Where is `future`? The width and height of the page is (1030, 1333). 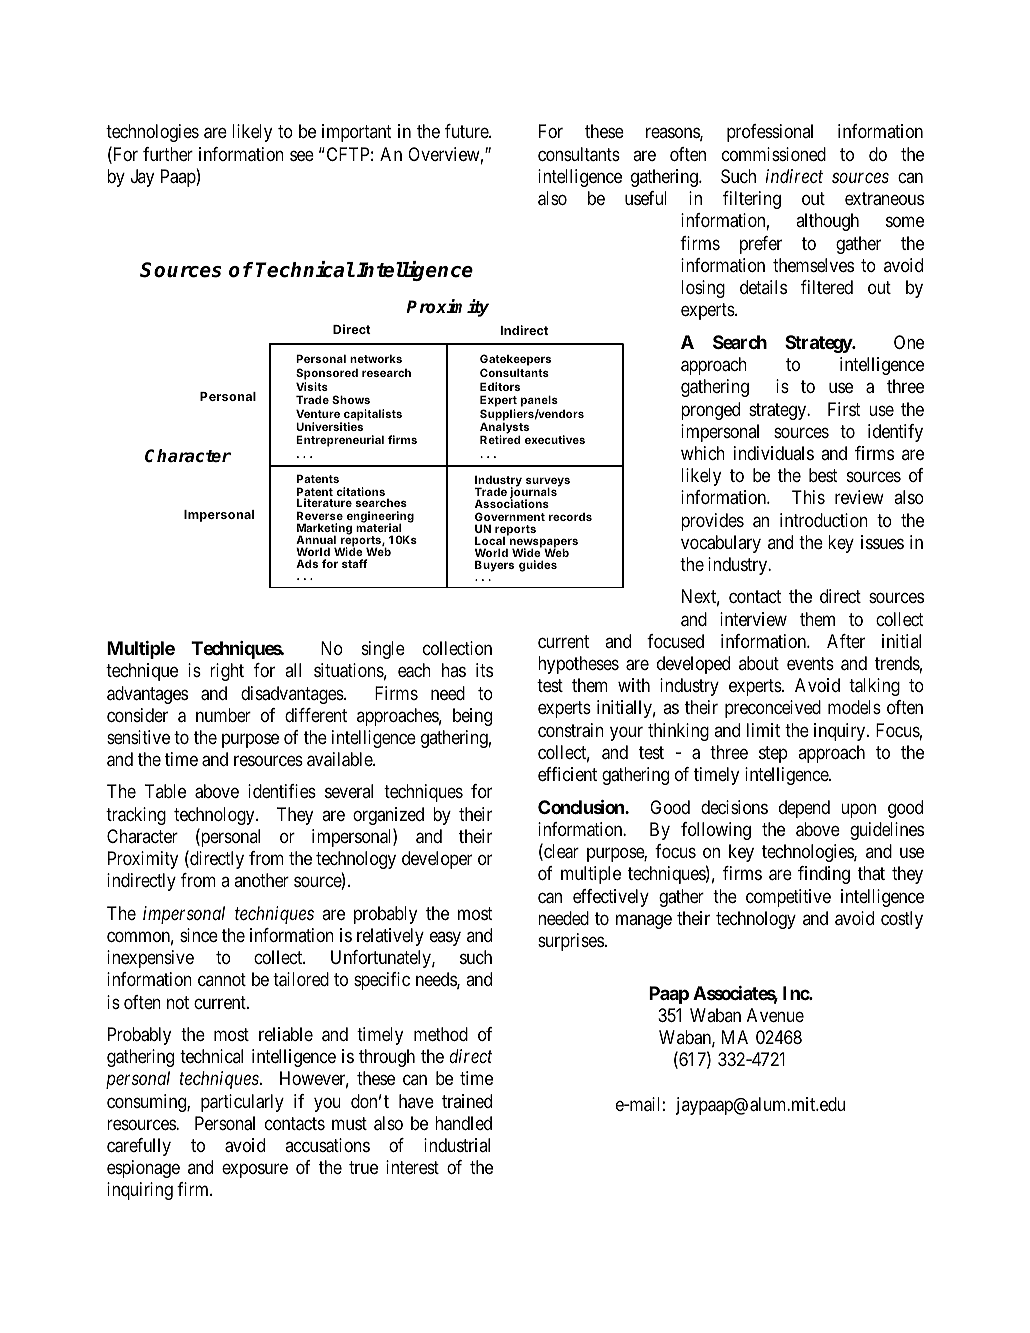 future is located at coordinates (467, 131).
